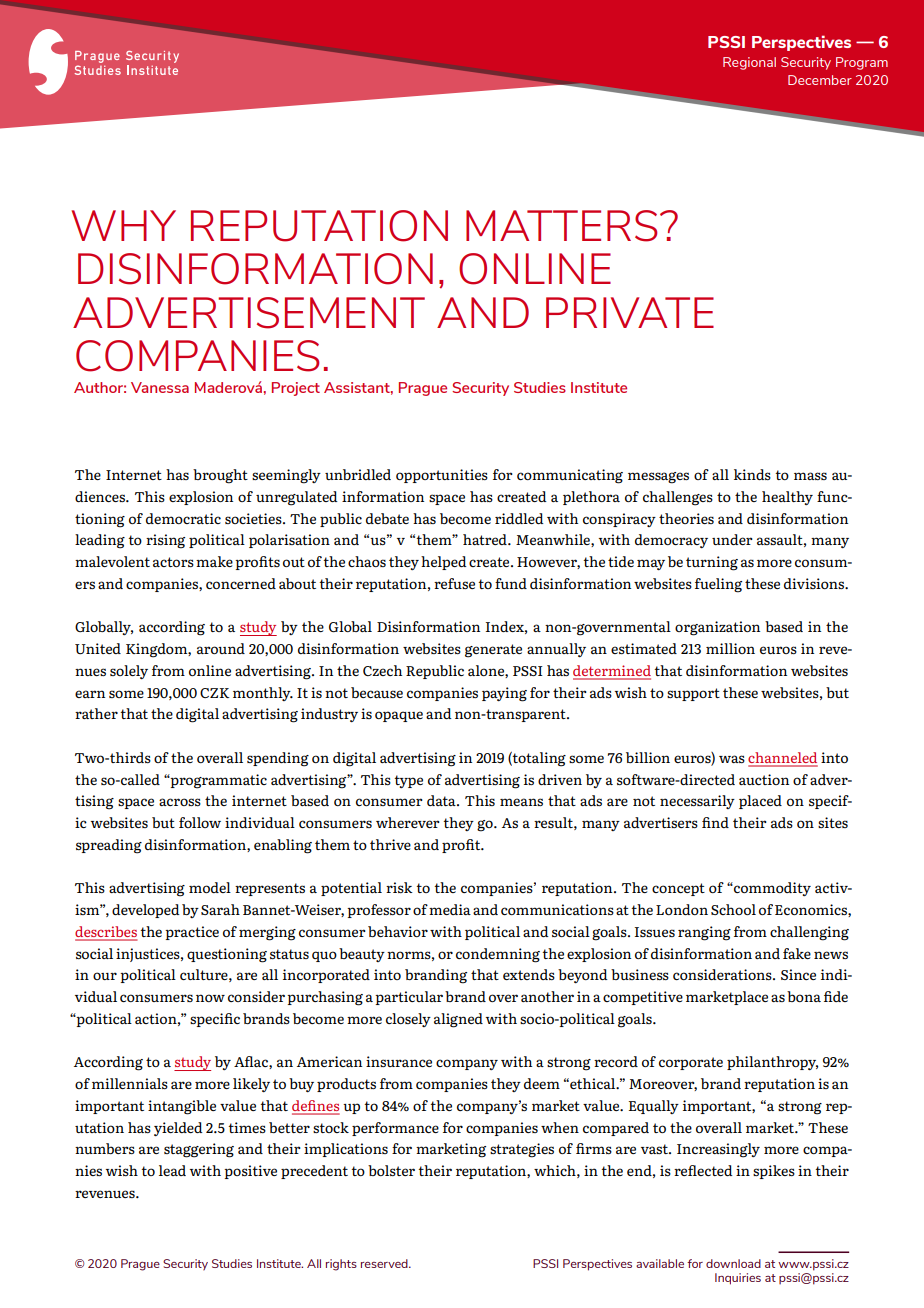 This screenshot has width=924, height=1308. Describe the element at coordinates (215, 693) in the screenshot. I see `CZK` at that location.
